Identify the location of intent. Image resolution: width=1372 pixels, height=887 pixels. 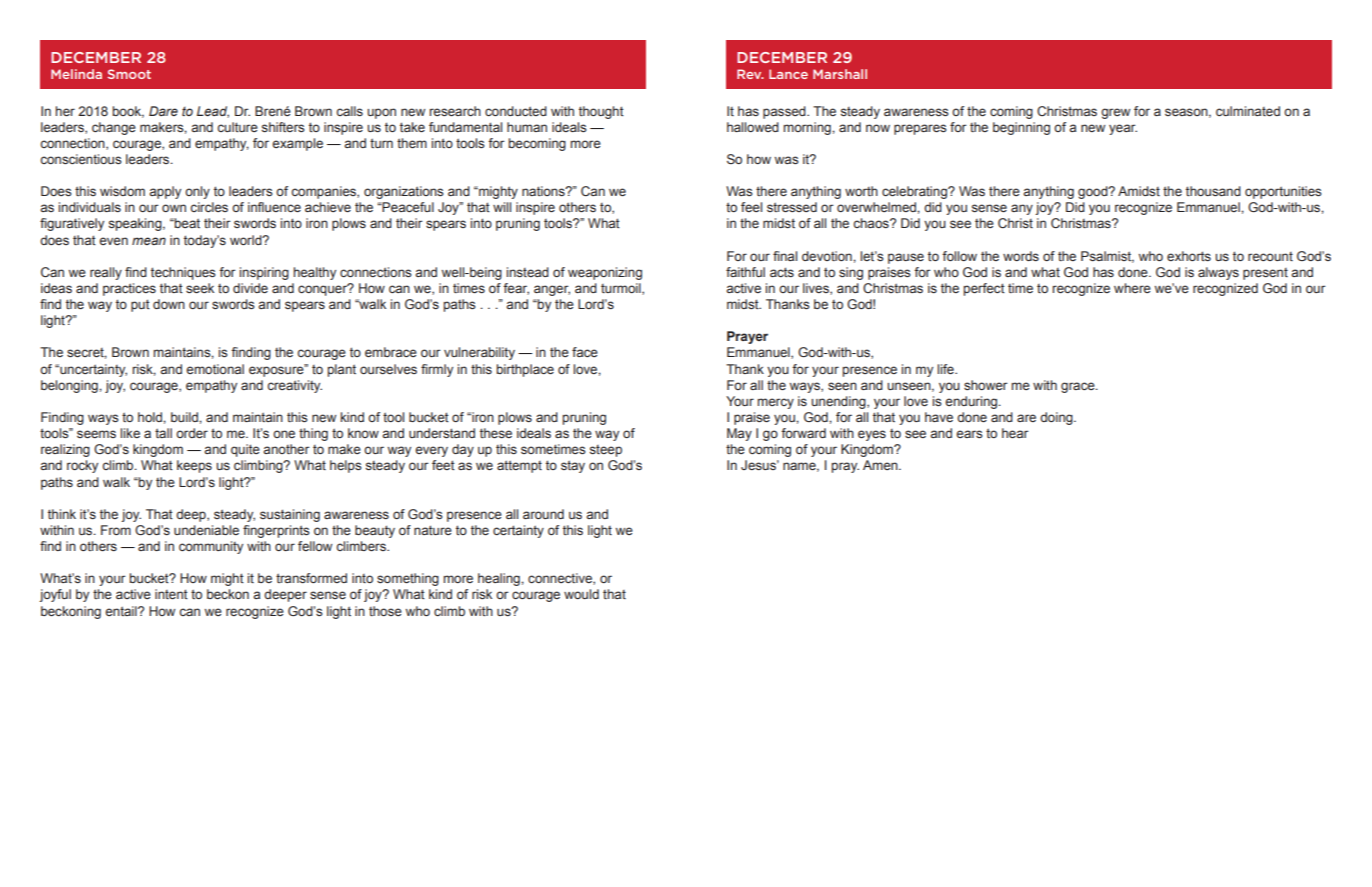
(171, 594).
